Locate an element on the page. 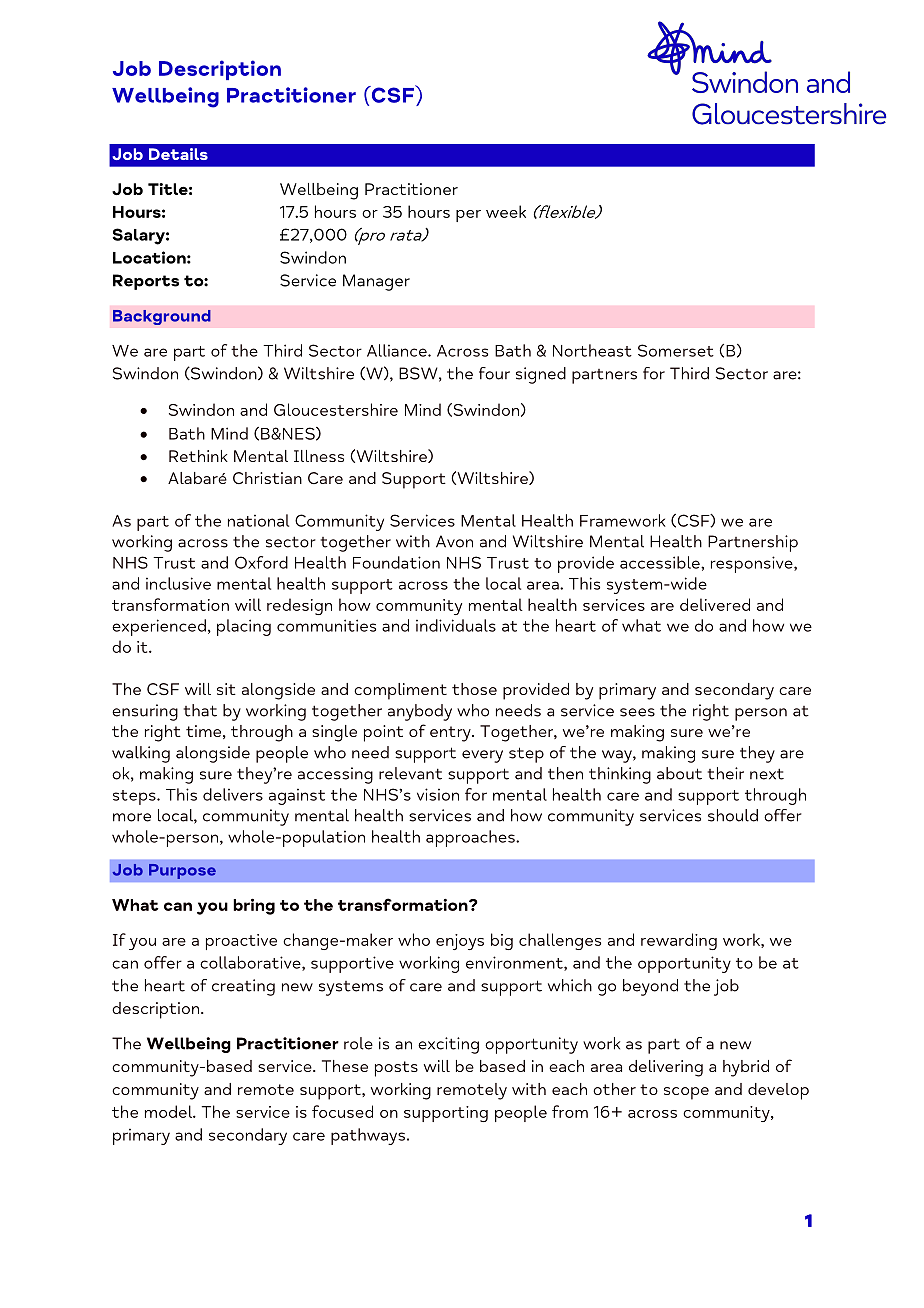 The image size is (924, 1308). Rethink is located at coordinates (198, 456).
